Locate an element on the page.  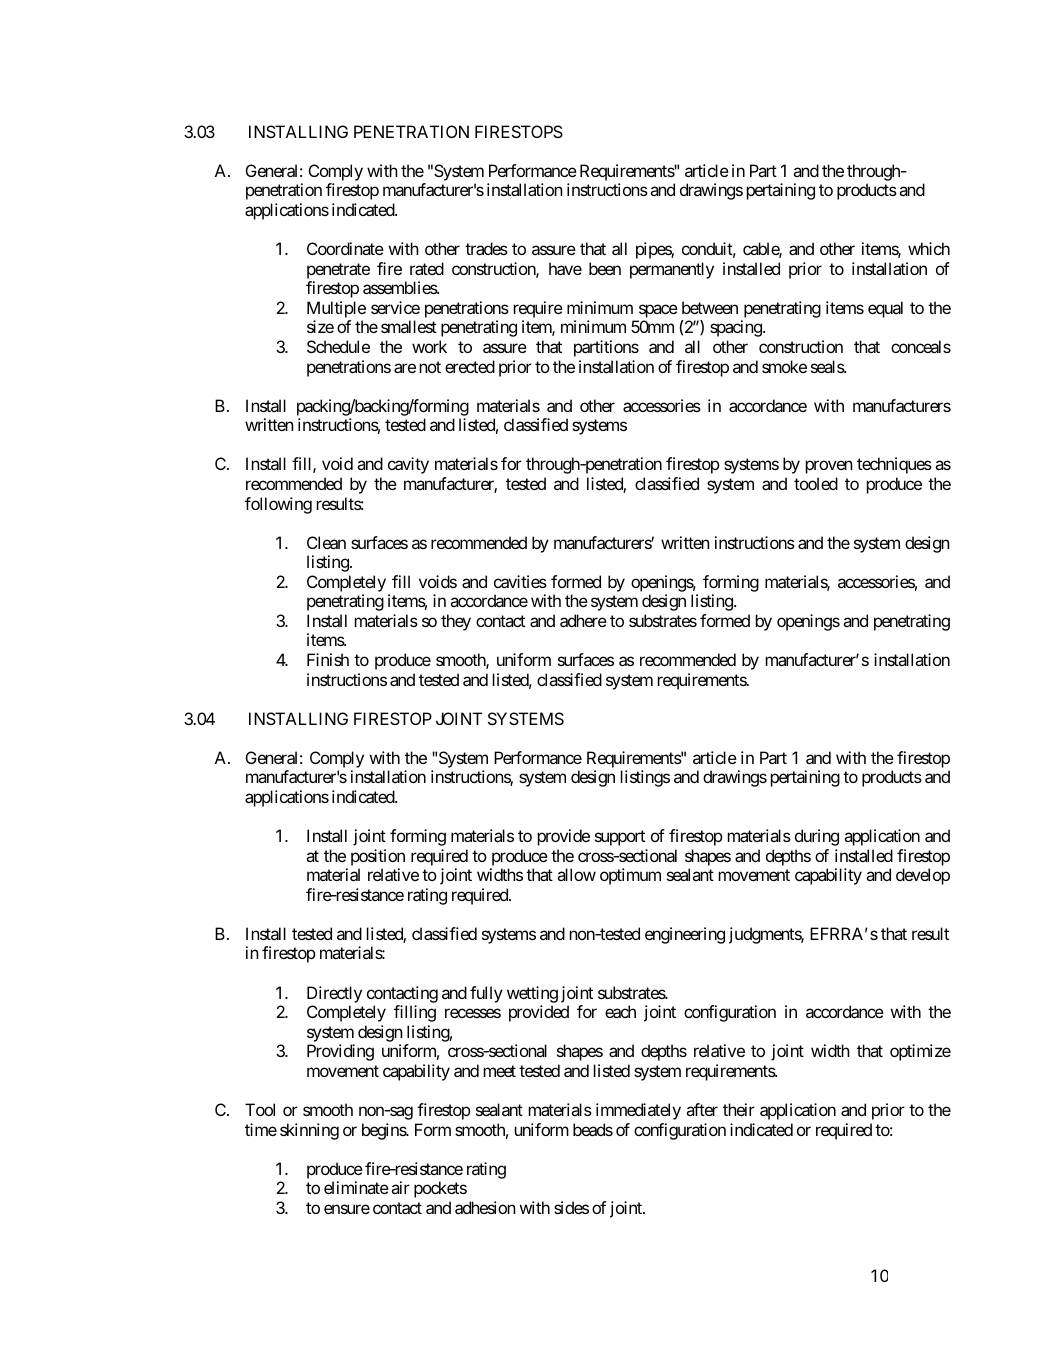
Finish is located at coordinates (328, 659).
